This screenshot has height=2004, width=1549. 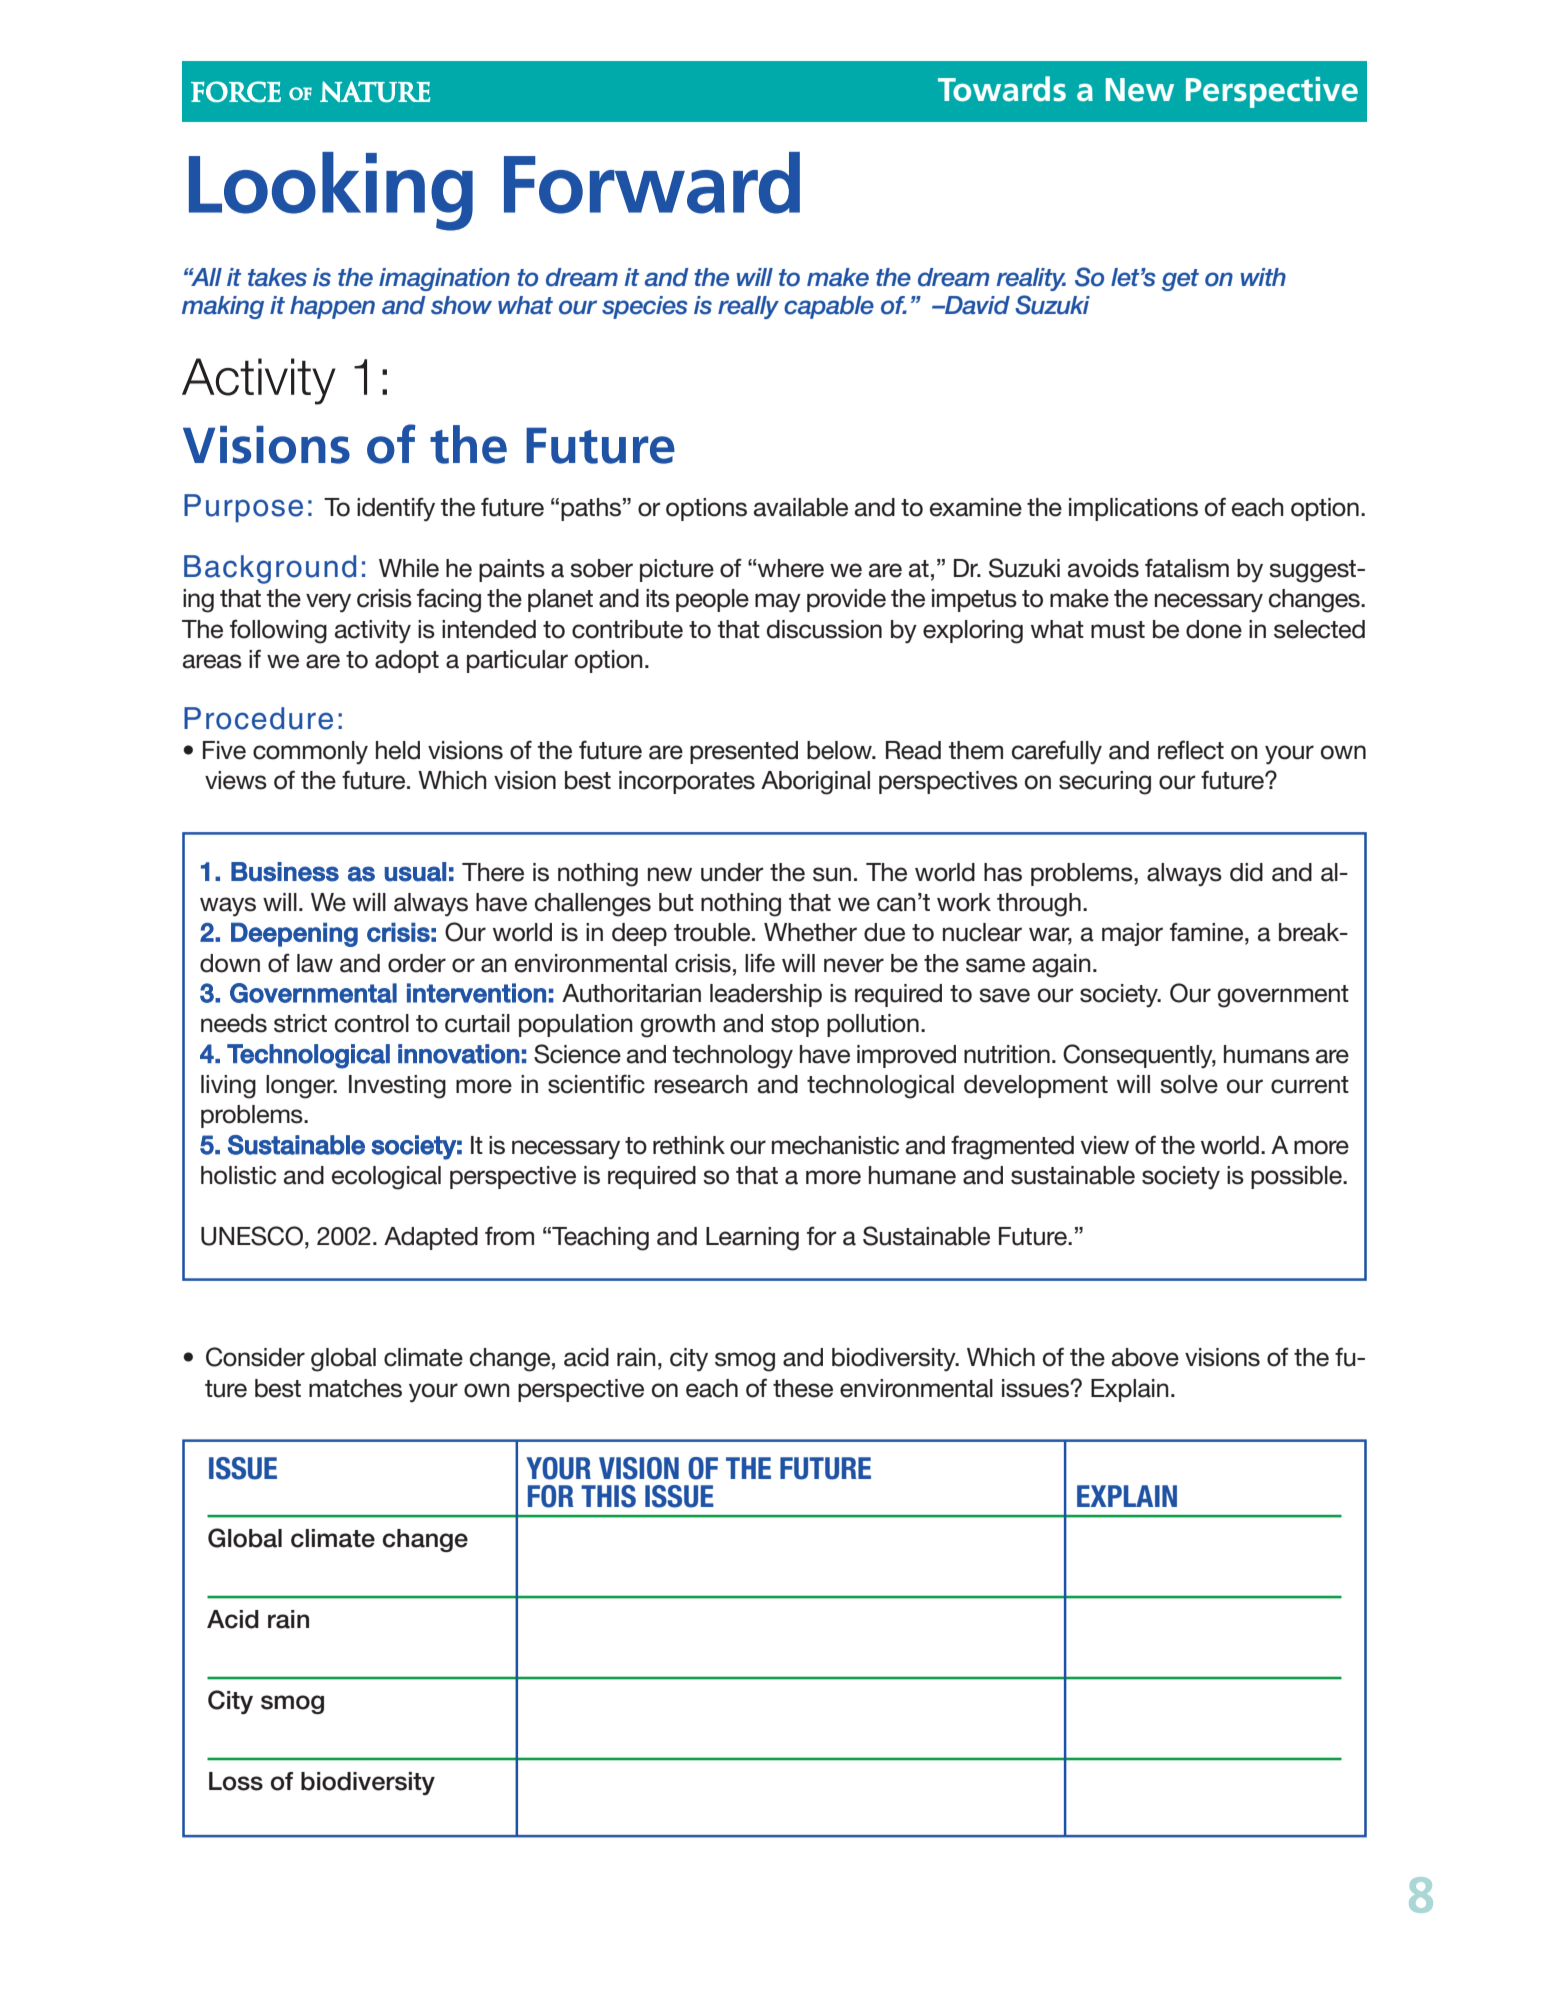 I want to click on ecological, so click(x=386, y=1178).
